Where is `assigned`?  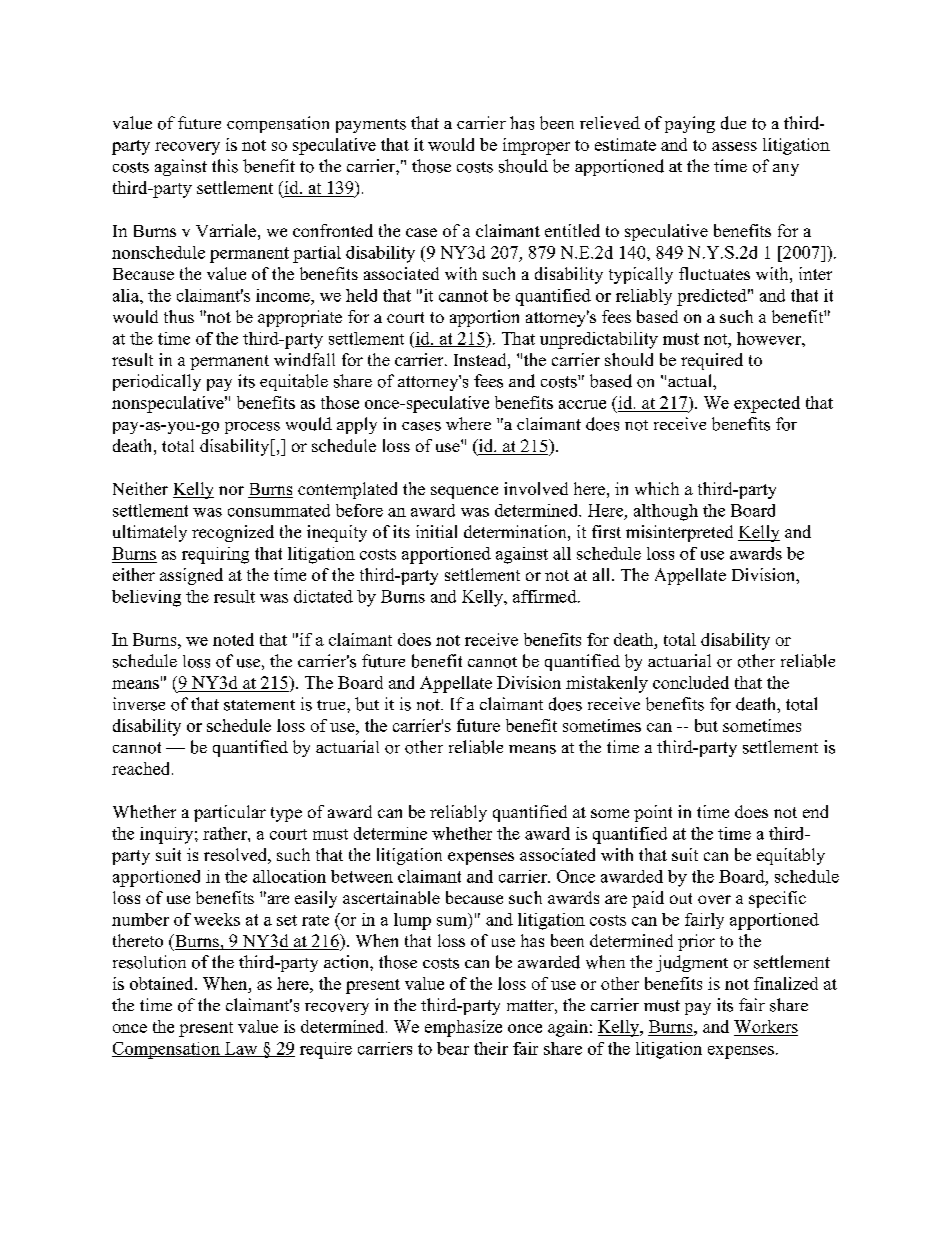 assigned is located at coordinates (191, 576).
